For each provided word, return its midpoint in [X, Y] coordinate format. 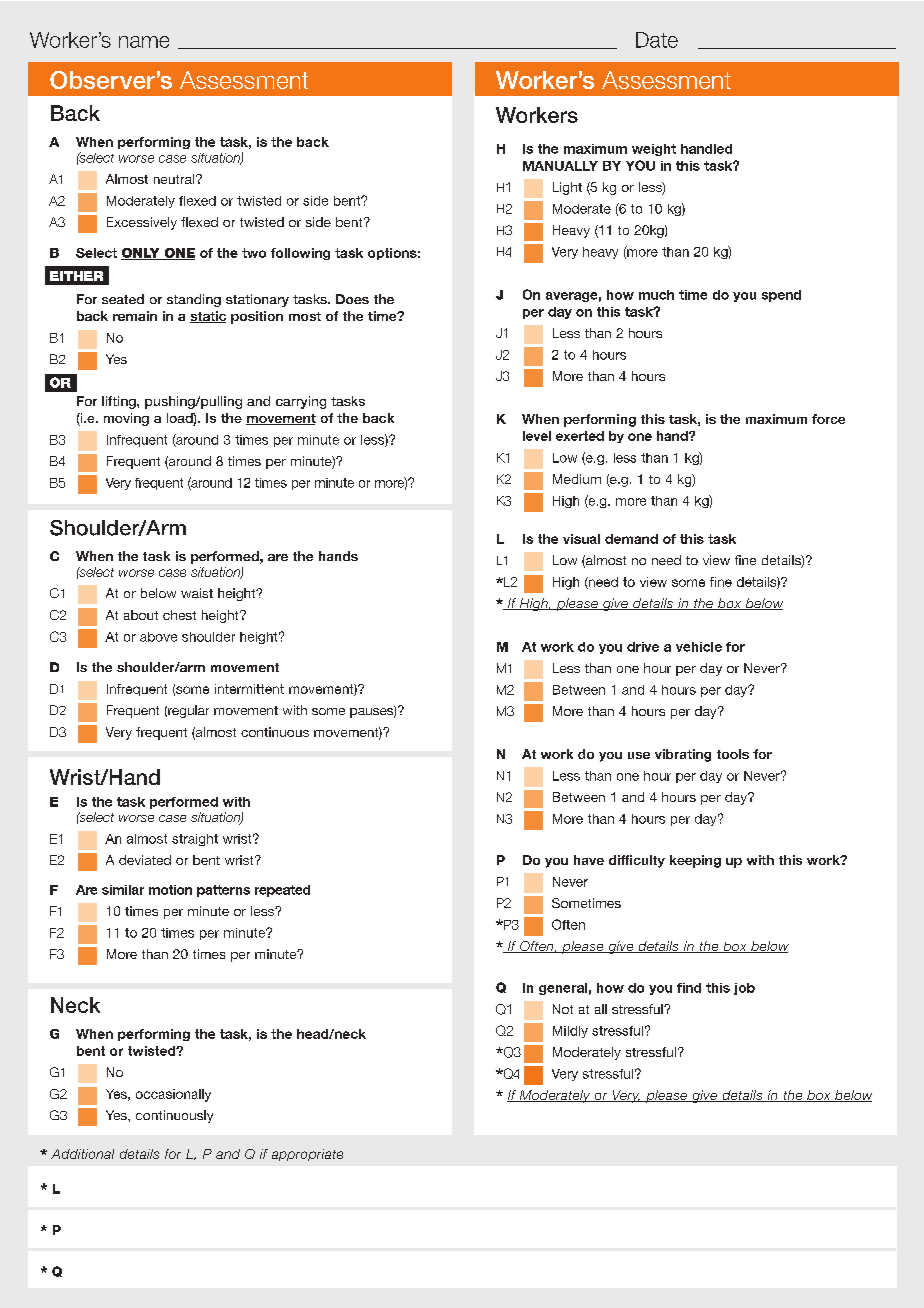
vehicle [699, 647]
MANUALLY [560, 166]
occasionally [173, 1095]
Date [657, 40]
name [144, 42]
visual [581, 539]
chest [179, 615]
